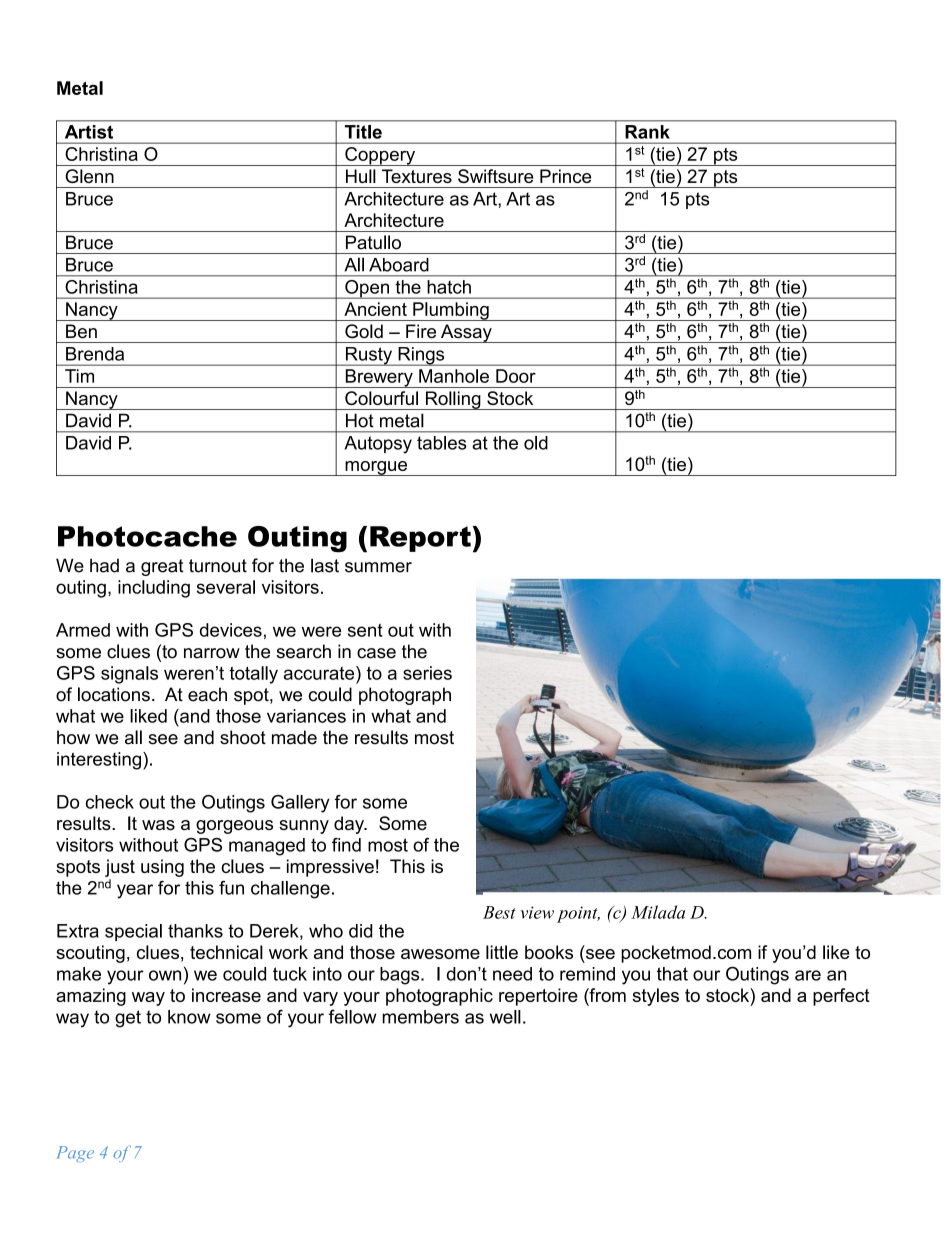 The height and width of the screenshot is (1233, 952). I want to click on Open, so click(367, 289).
